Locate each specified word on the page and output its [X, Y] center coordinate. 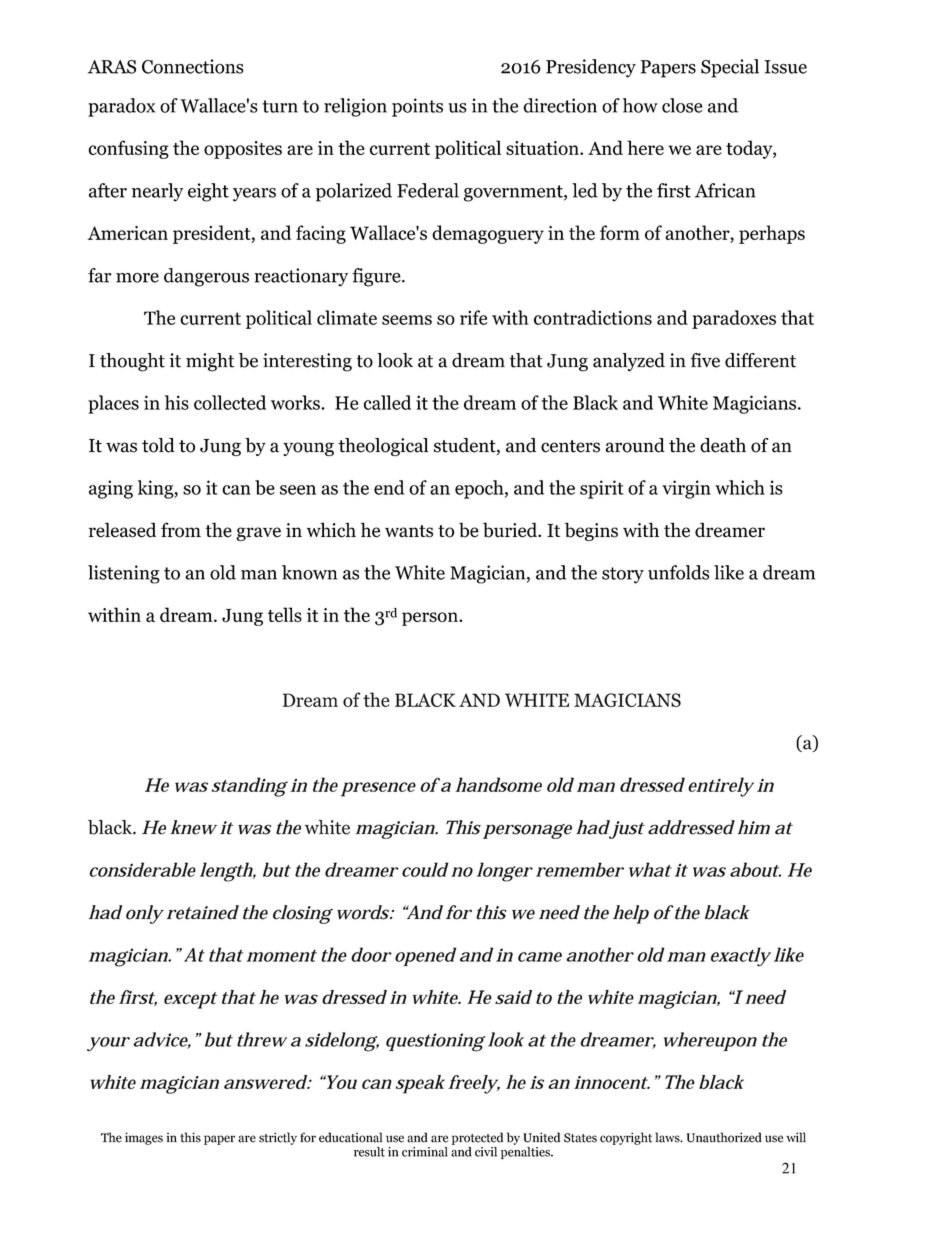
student [466, 446]
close [682, 105]
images [144, 1138]
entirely [721, 787]
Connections [193, 66]
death [723, 445]
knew [193, 827]
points [417, 107]
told [158, 445]
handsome [499, 784]
